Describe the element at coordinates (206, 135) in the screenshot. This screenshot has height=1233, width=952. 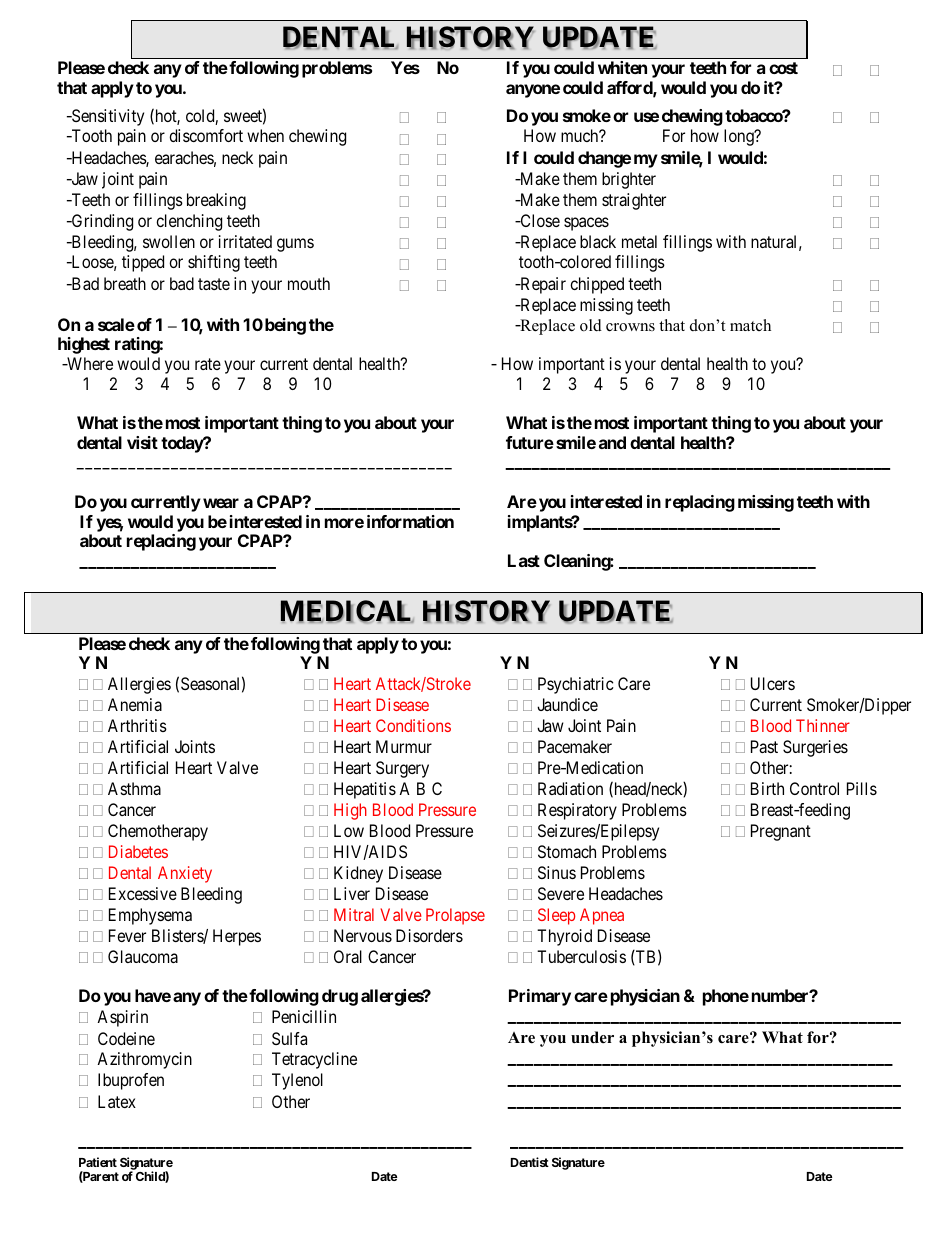
I see `discomfort` at that location.
